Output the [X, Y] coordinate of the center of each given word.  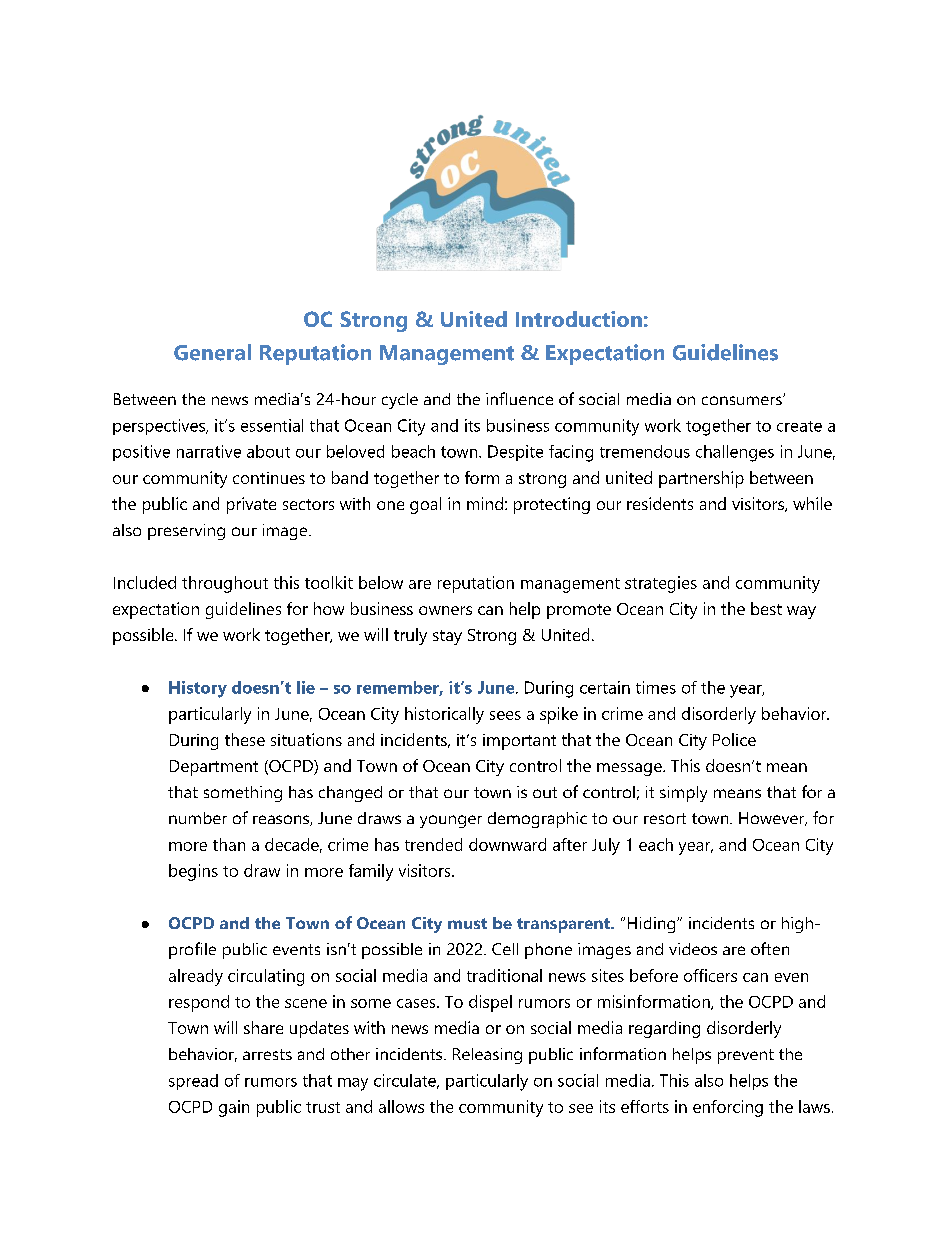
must [467, 923]
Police [734, 739]
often [770, 948]
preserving [186, 532]
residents [660, 503]
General [212, 352]
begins [193, 872]
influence [519, 398]
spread [193, 1082]
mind [485, 503]
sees [505, 715]
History [198, 689]
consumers [743, 400]
